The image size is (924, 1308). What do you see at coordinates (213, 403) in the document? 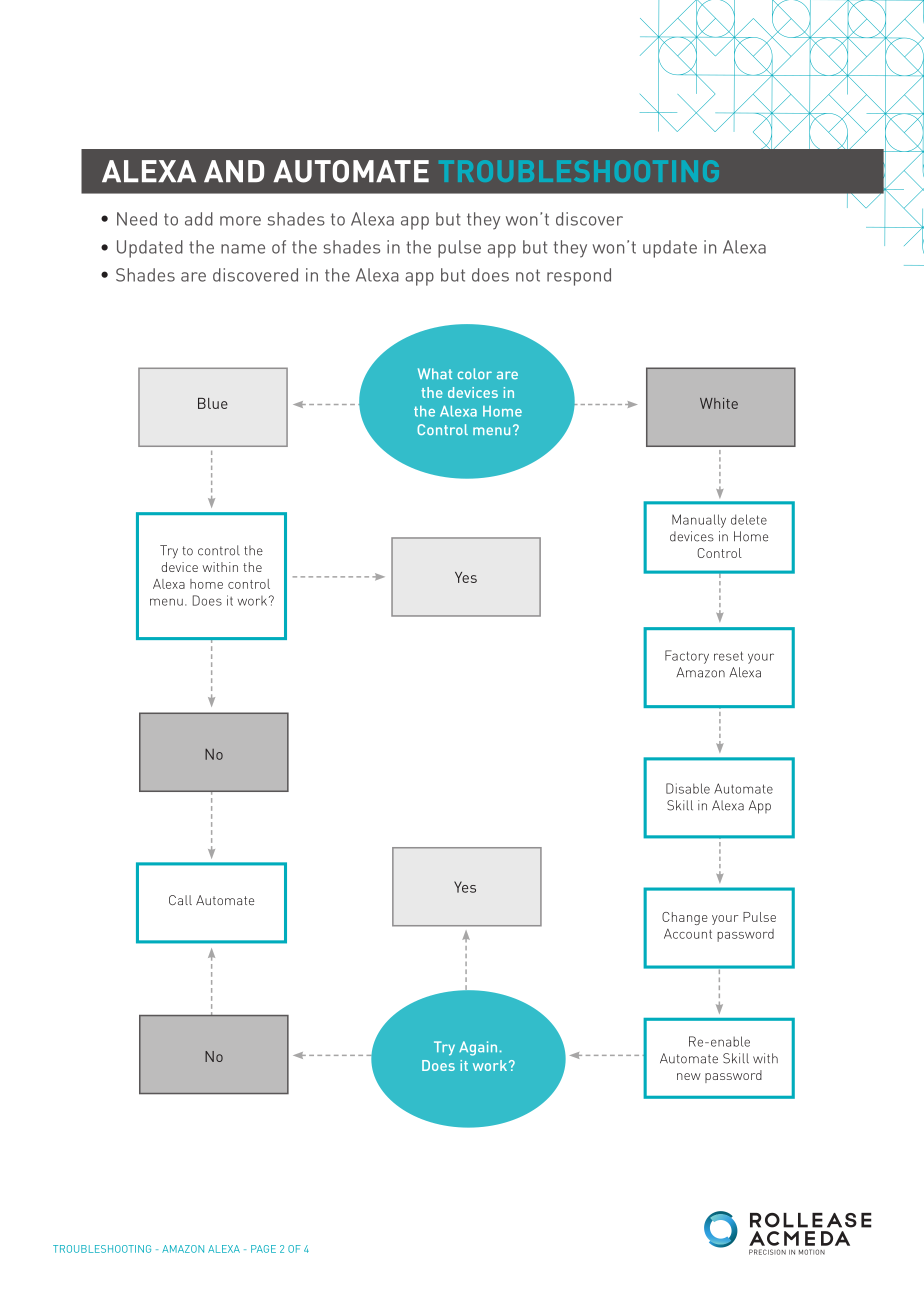
I see `Blue` at bounding box center [213, 403].
